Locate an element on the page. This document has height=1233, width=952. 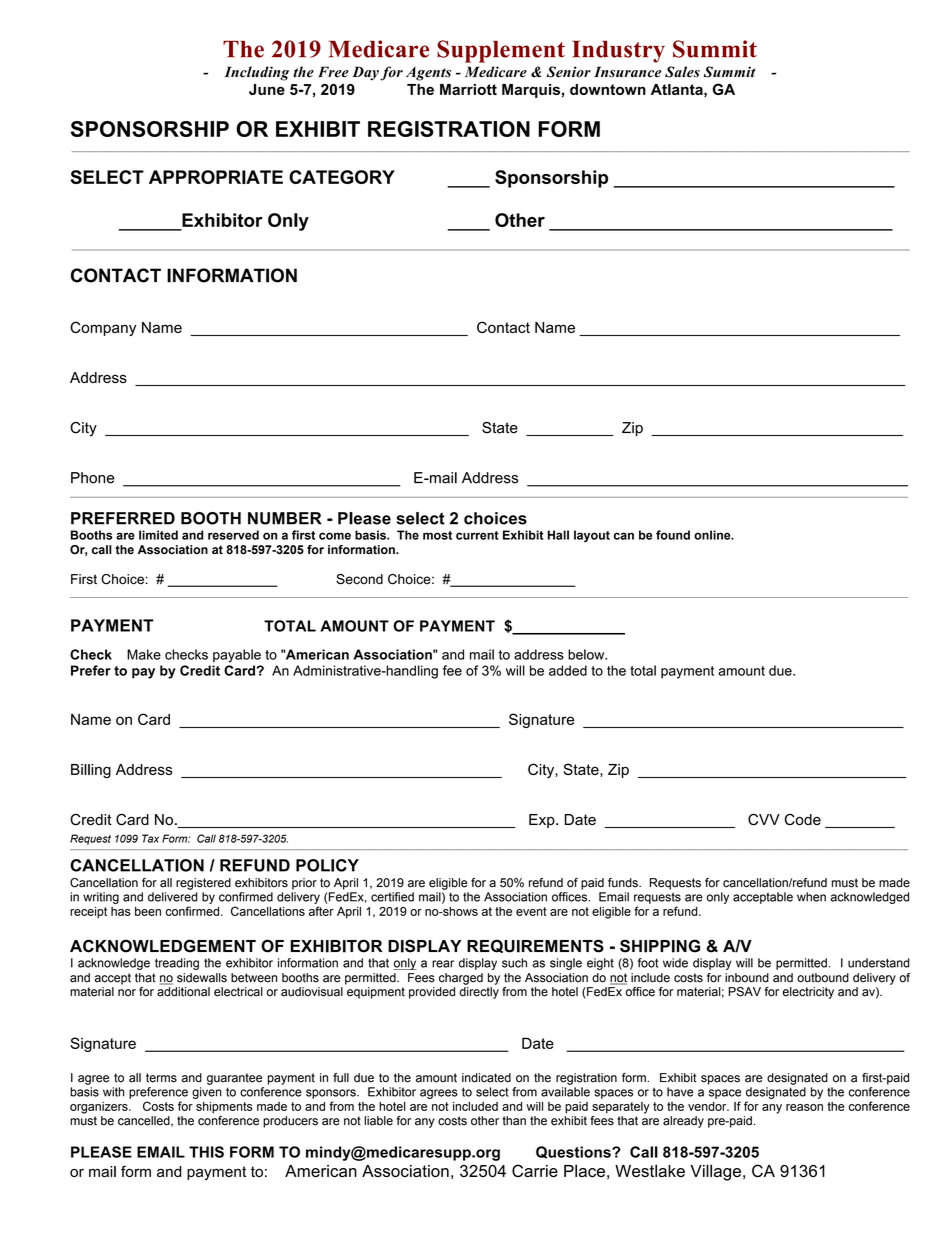
found is located at coordinates (673, 535).
